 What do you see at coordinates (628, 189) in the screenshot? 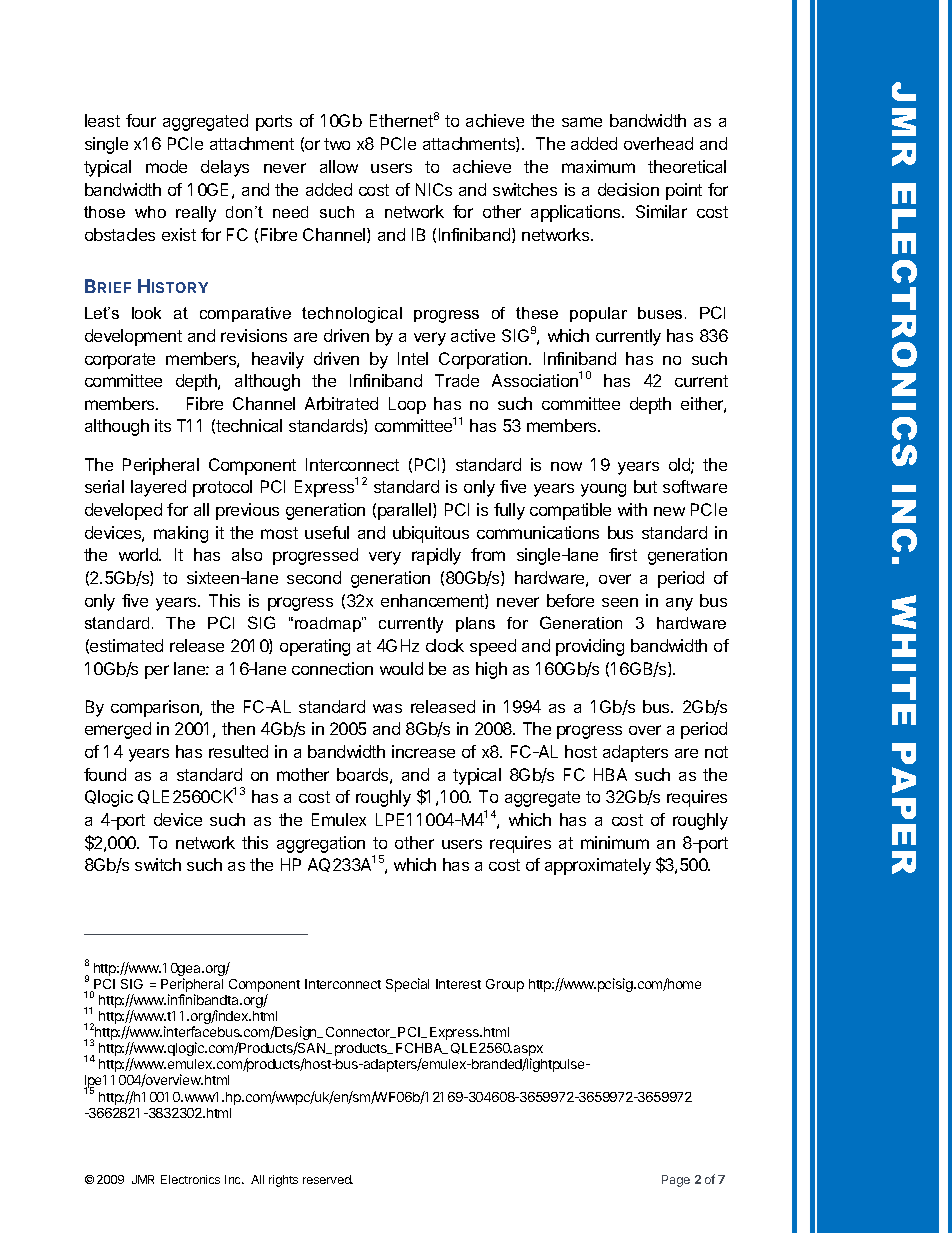
I see `decision` at bounding box center [628, 189].
